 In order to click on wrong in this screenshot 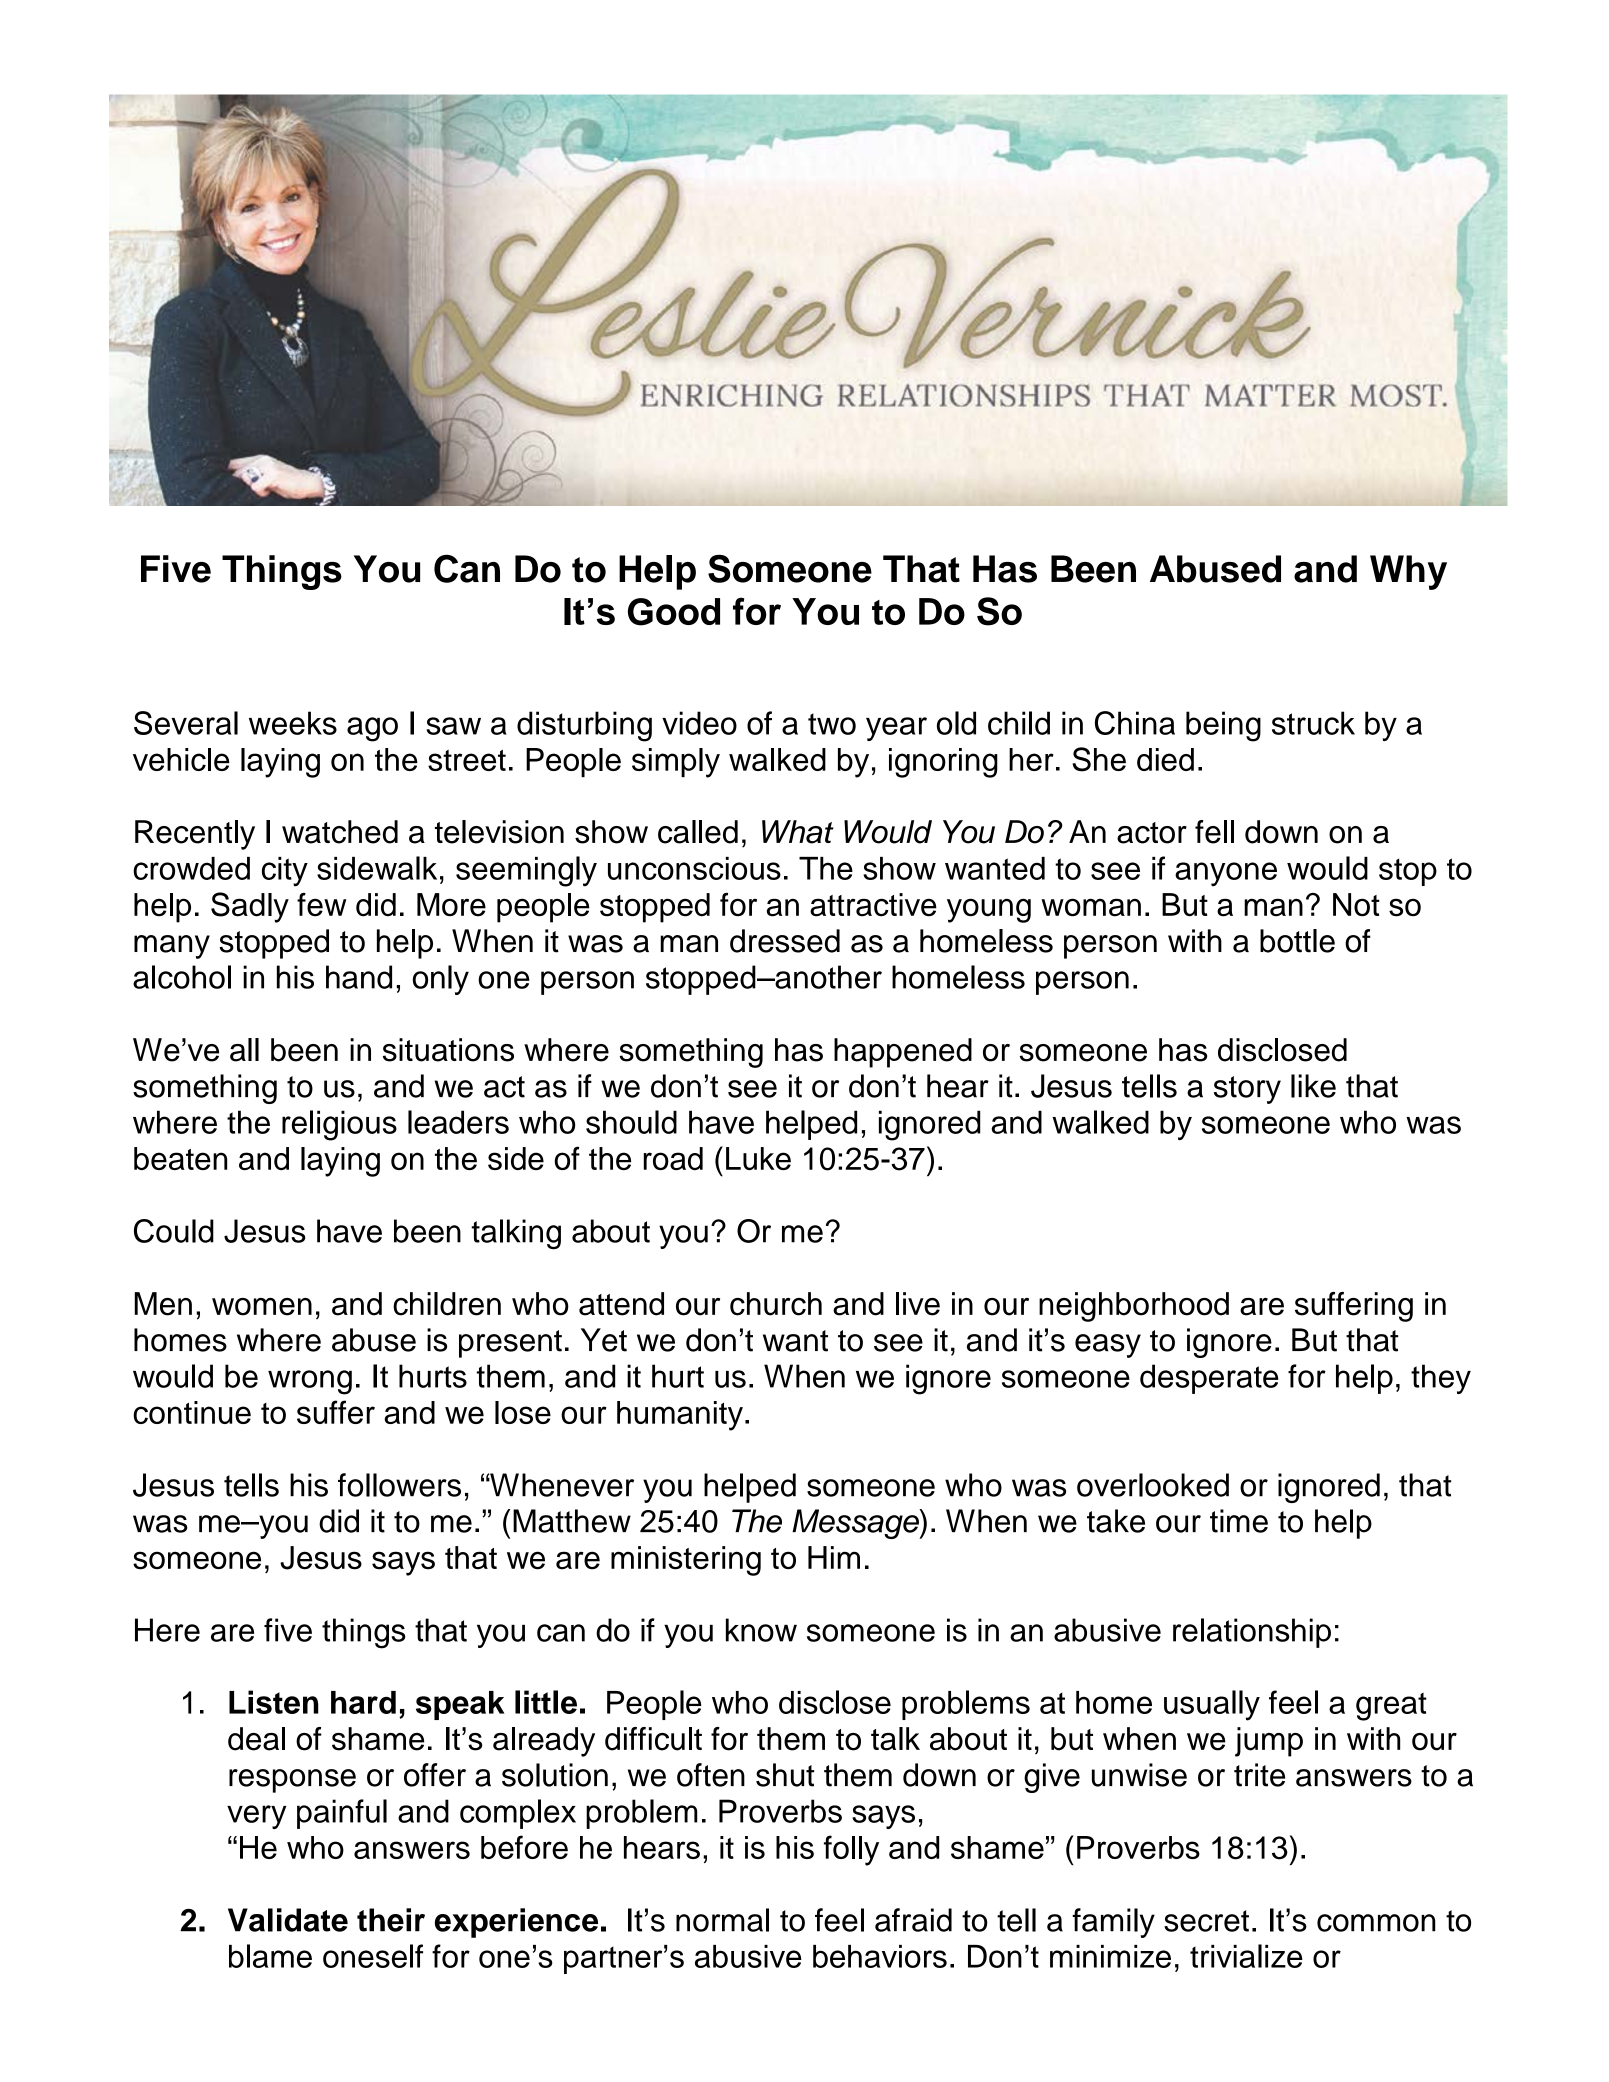, I will do `click(310, 1382)`.
